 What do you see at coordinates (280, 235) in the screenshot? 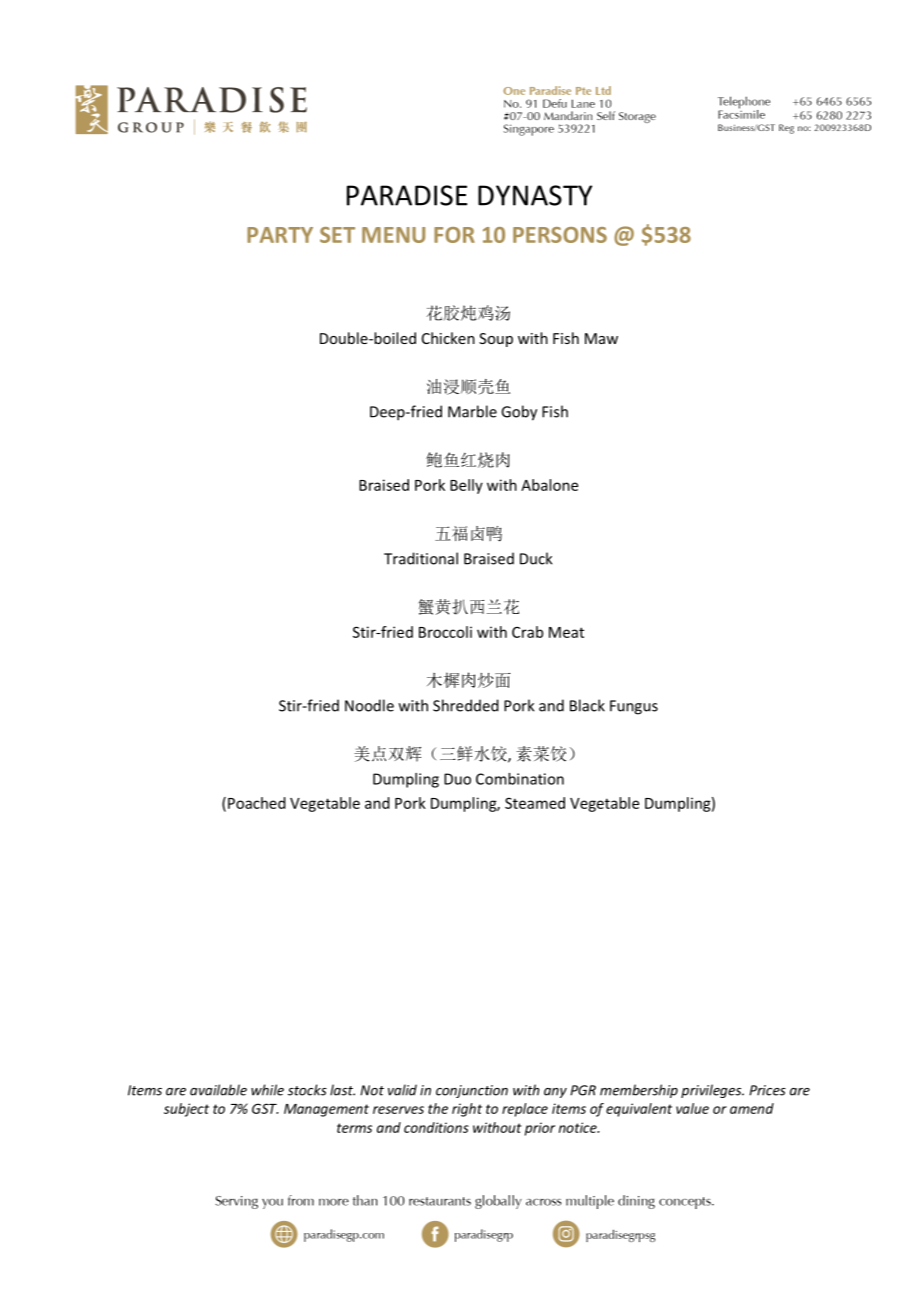
I see `PARTY` at bounding box center [280, 235].
